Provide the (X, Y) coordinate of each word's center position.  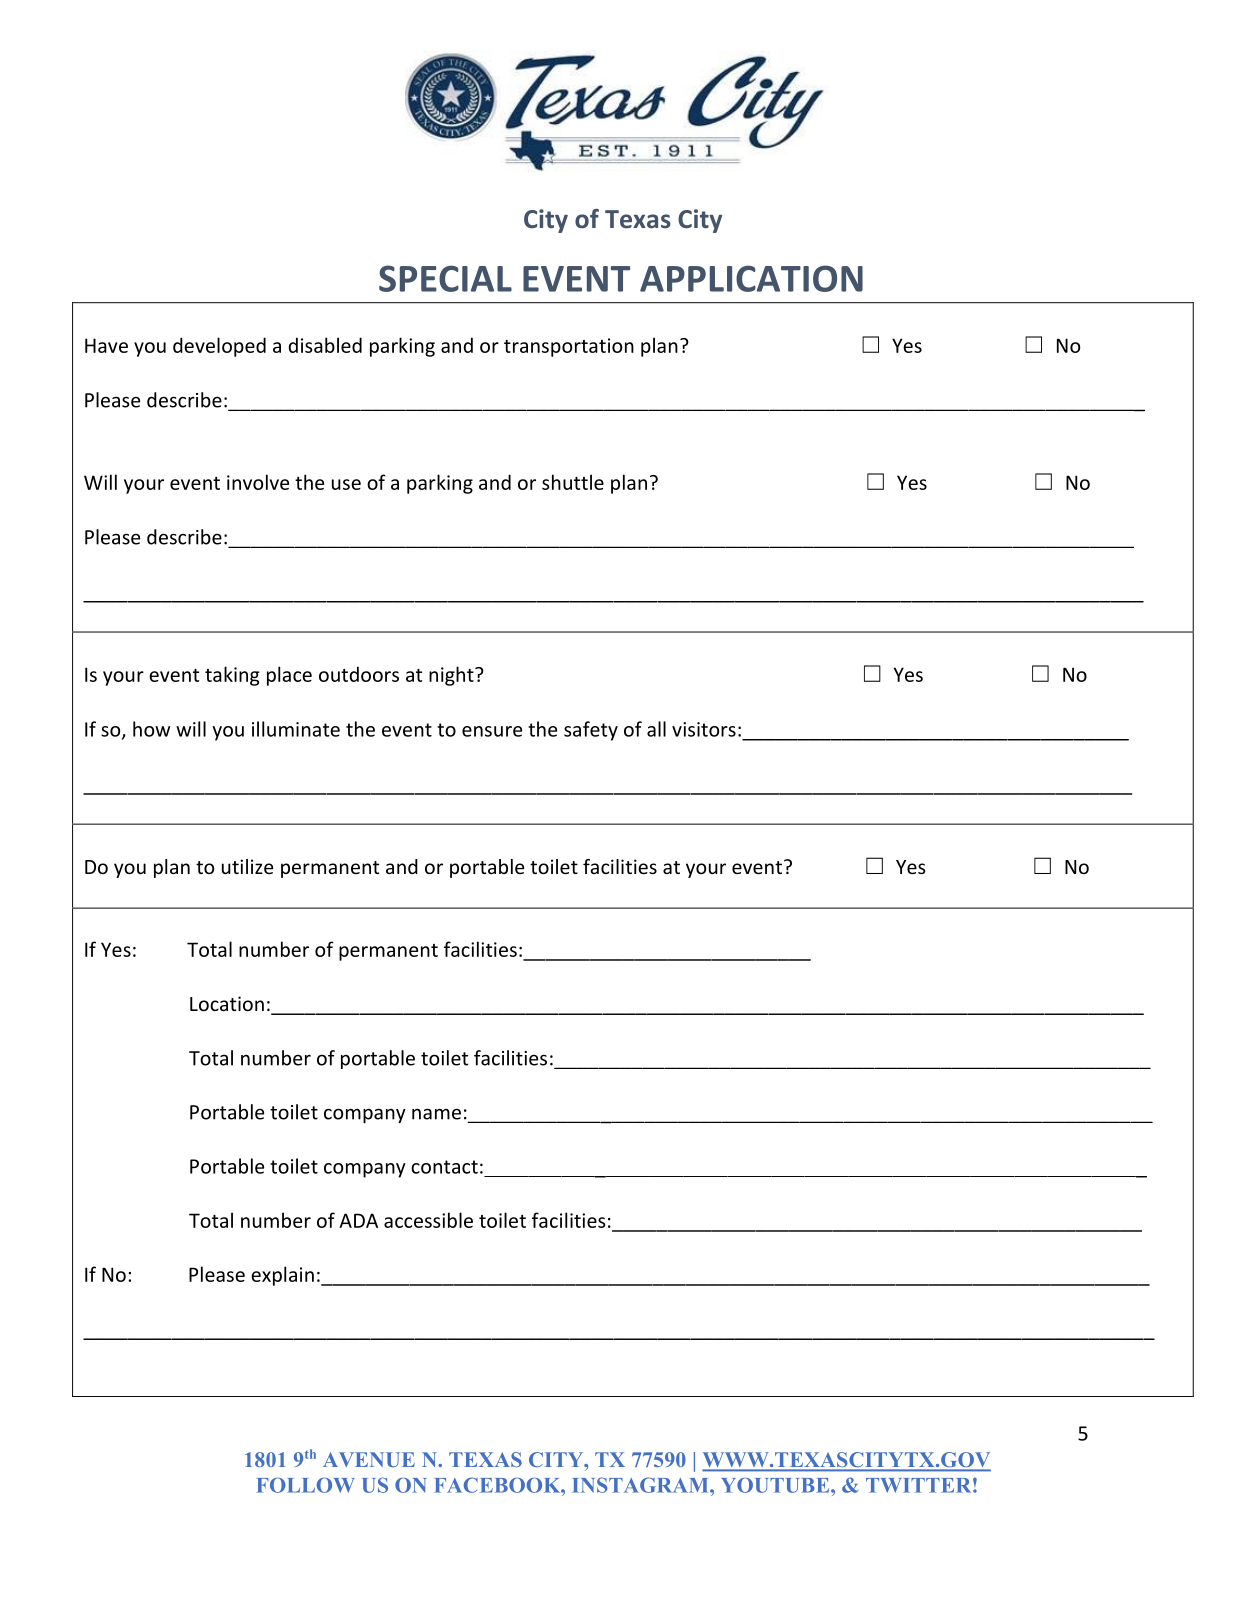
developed (219, 347)
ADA (358, 1220)
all (656, 729)
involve (258, 482)
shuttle (573, 482)
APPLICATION (751, 278)
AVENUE (369, 1459)
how (151, 729)
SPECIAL (445, 278)
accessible (428, 1220)
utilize (247, 866)
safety (591, 731)
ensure (492, 731)
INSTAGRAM (641, 1485)
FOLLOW (305, 1485)
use (346, 484)
